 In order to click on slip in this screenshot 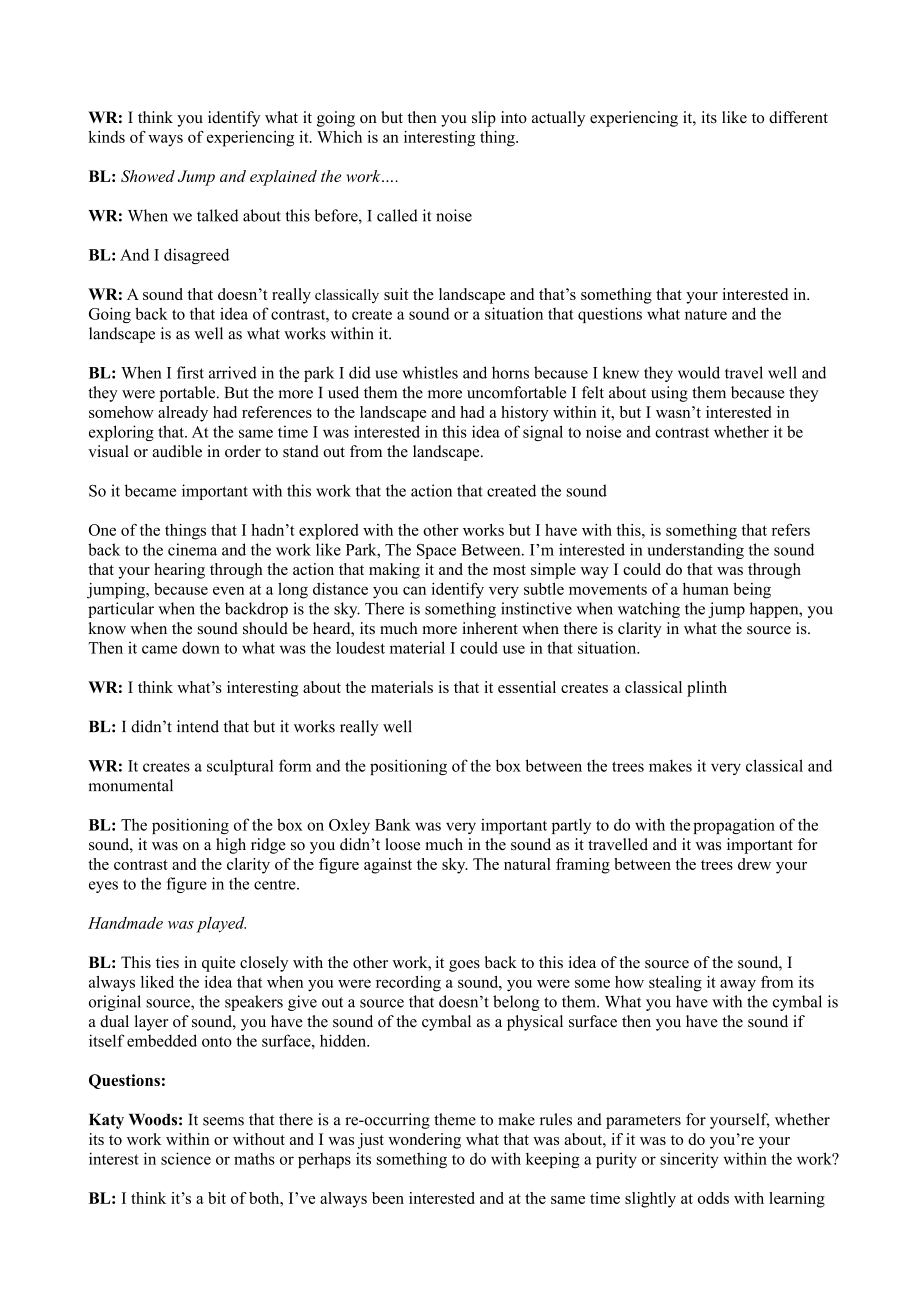, I will do `click(484, 119)`.
